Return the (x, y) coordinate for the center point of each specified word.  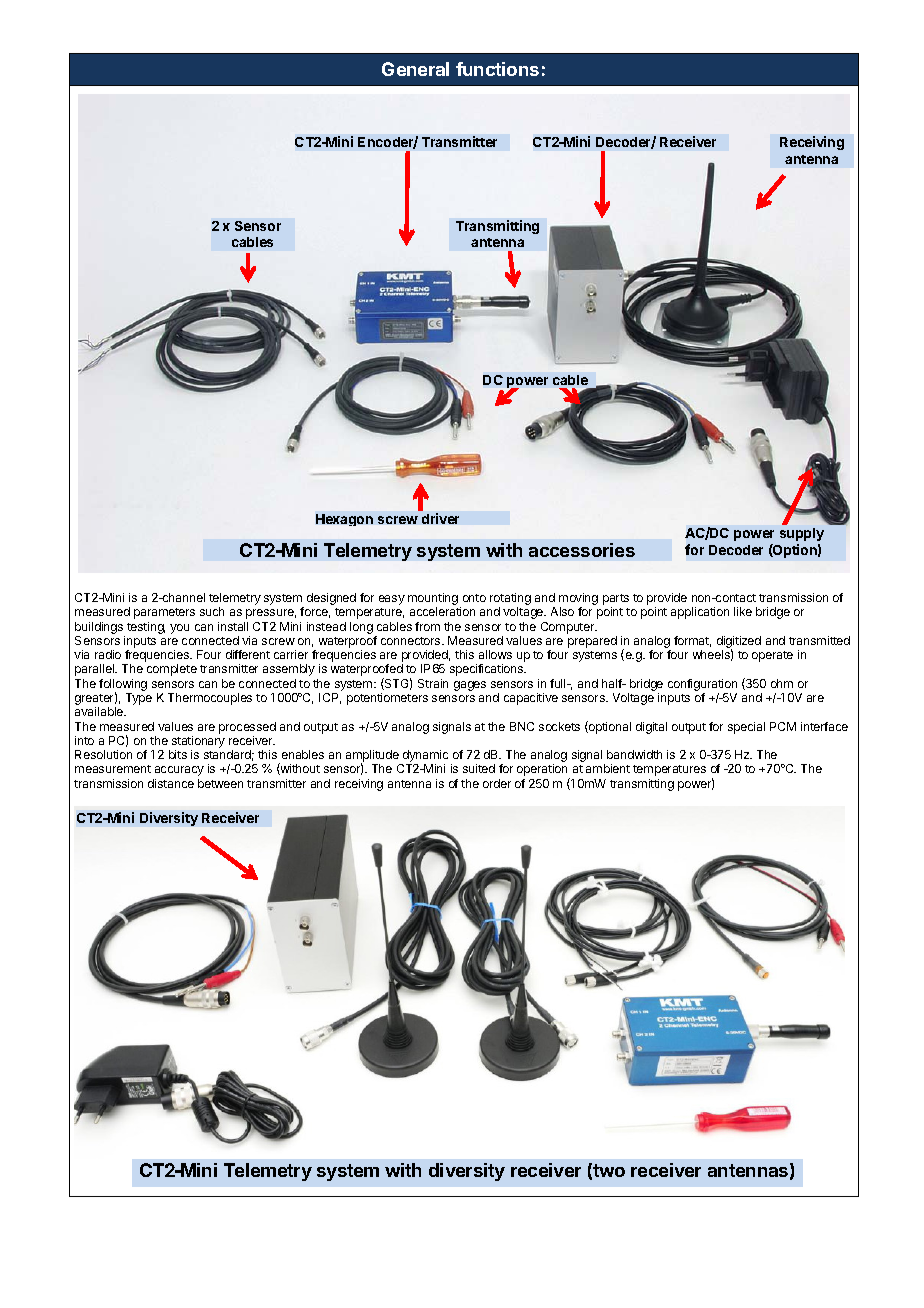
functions (497, 69)
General (415, 69)
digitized (739, 643)
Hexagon (344, 520)
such (212, 611)
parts (616, 601)
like (743, 611)
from (427, 626)
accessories (582, 550)
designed (331, 599)
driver (440, 518)
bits (178, 754)
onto (474, 598)
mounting (433, 600)
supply (802, 534)
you (179, 629)
